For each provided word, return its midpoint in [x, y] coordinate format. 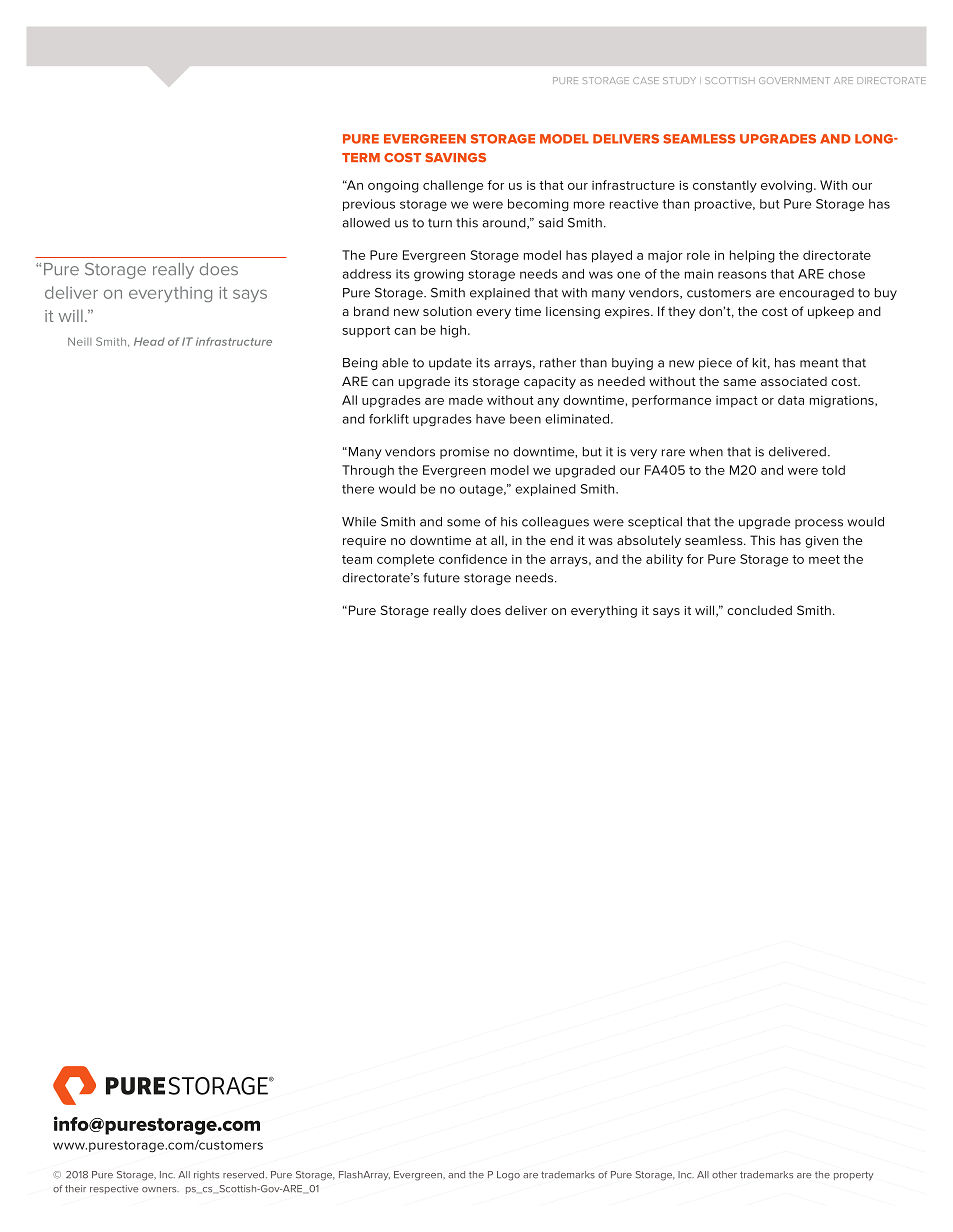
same [739, 382]
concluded [759, 610]
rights [206, 1176]
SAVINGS [455, 158]
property [854, 1176]
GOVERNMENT [794, 80]
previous [369, 205]
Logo [508, 1176]
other [724, 1175]
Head [149, 341]
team [357, 559]
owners [160, 1190]
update [450, 364]
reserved [245, 1175]
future [441, 578]
